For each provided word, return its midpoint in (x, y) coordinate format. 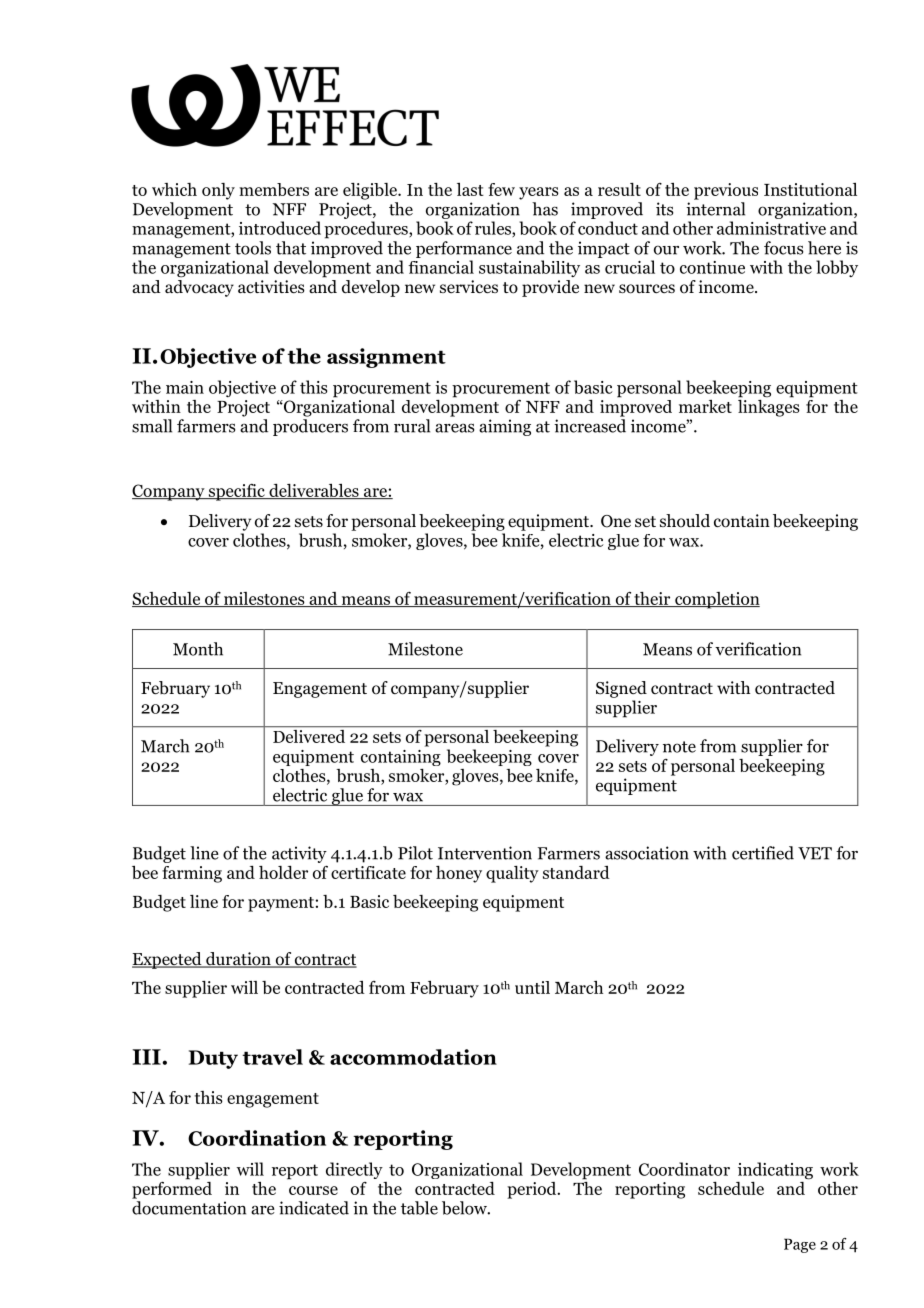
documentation (189, 1208)
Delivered (309, 735)
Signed (621, 689)
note (679, 747)
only (218, 191)
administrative (771, 228)
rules (494, 229)
